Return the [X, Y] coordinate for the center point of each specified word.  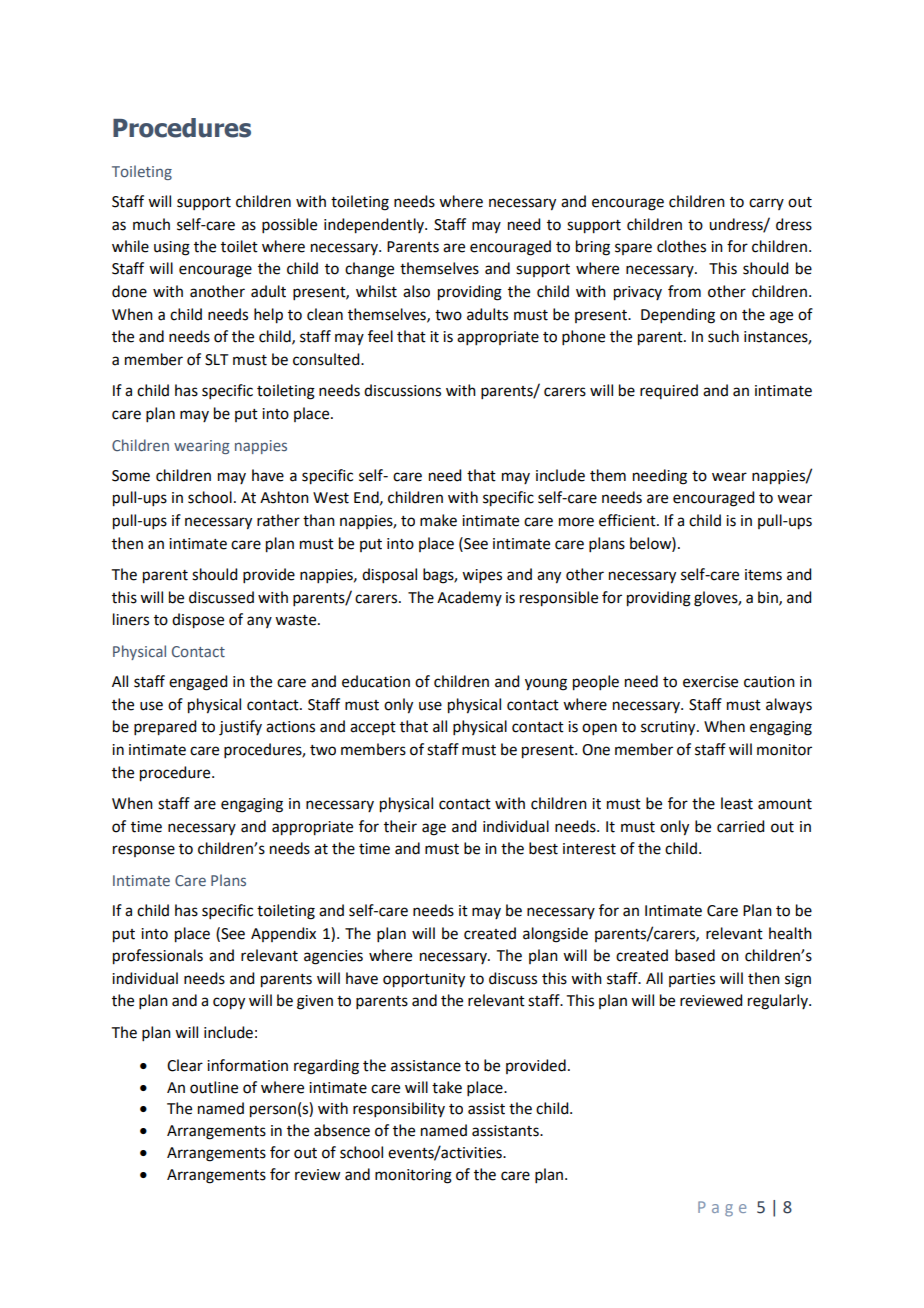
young [546, 684]
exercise [710, 682]
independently [375, 226]
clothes [681, 246]
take [447, 1087]
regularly [779, 1002]
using [172, 248]
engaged [198, 683]
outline [214, 1087]
